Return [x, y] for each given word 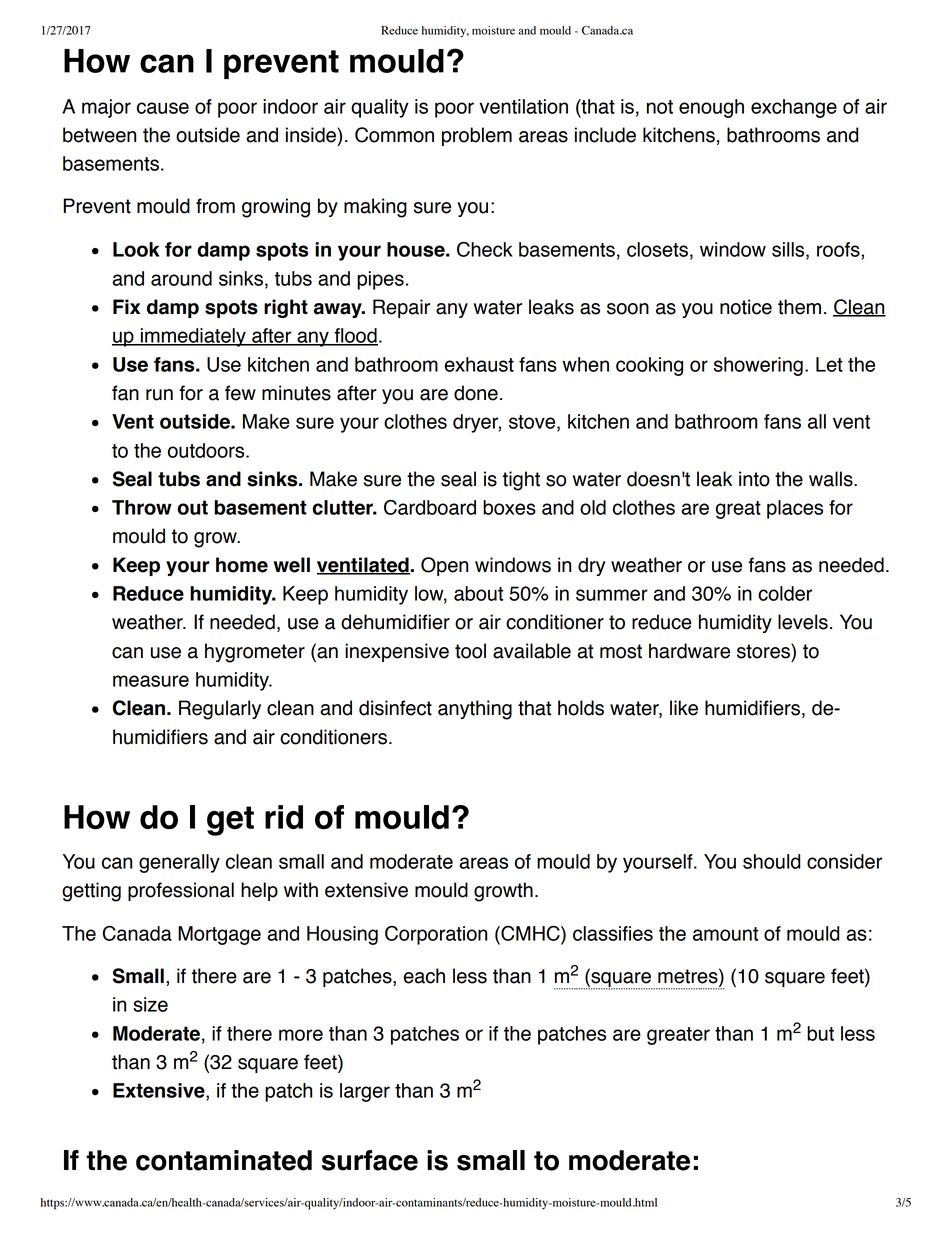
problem [477, 136]
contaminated [224, 1160]
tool [470, 651]
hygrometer [255, 653]
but [820, 1033]
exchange [794, 108]
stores [764, 651]
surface [370, 1160]
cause [163, 108]
